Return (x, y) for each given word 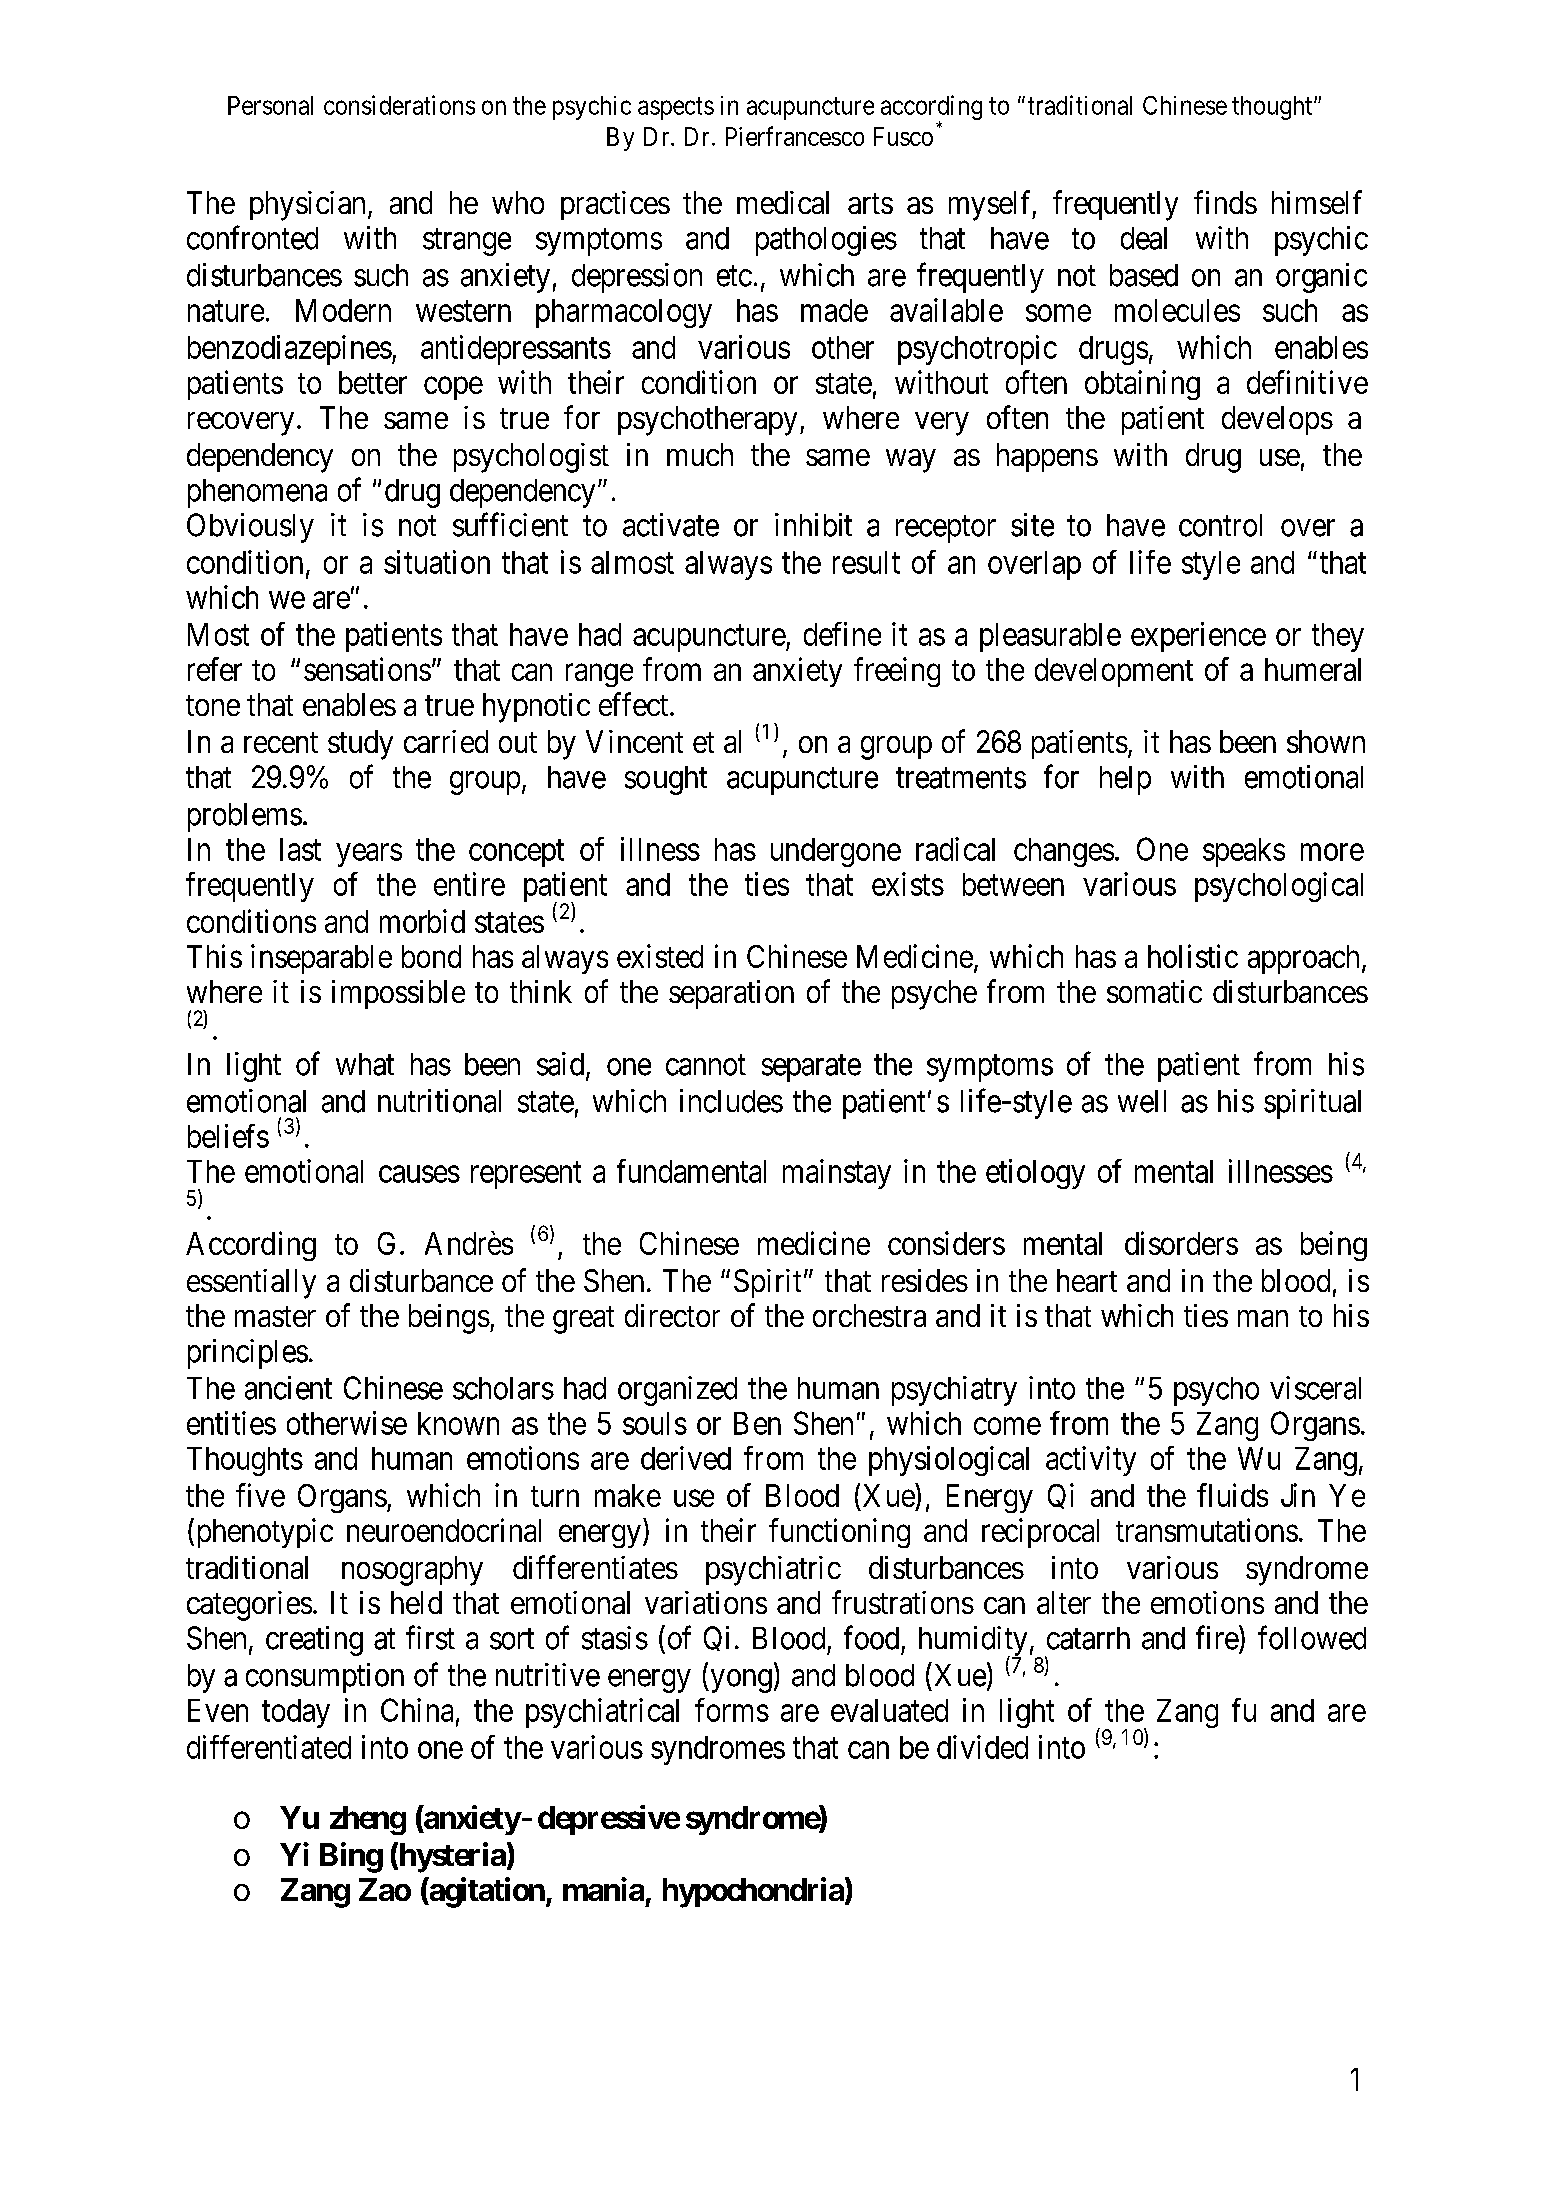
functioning (839, 1533)
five (260, 1495)
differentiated (269, 1747)
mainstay (837, 1174)
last (300, 849)
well (1142, 1101)
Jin (1298, 1495)
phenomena (257, 493)
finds (1225, 202)
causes (419, 1174)
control (1220, 525)
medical (783, 202)
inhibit (813, 525)
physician (307, 206)
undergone (836, 852)
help (1125, 780)
